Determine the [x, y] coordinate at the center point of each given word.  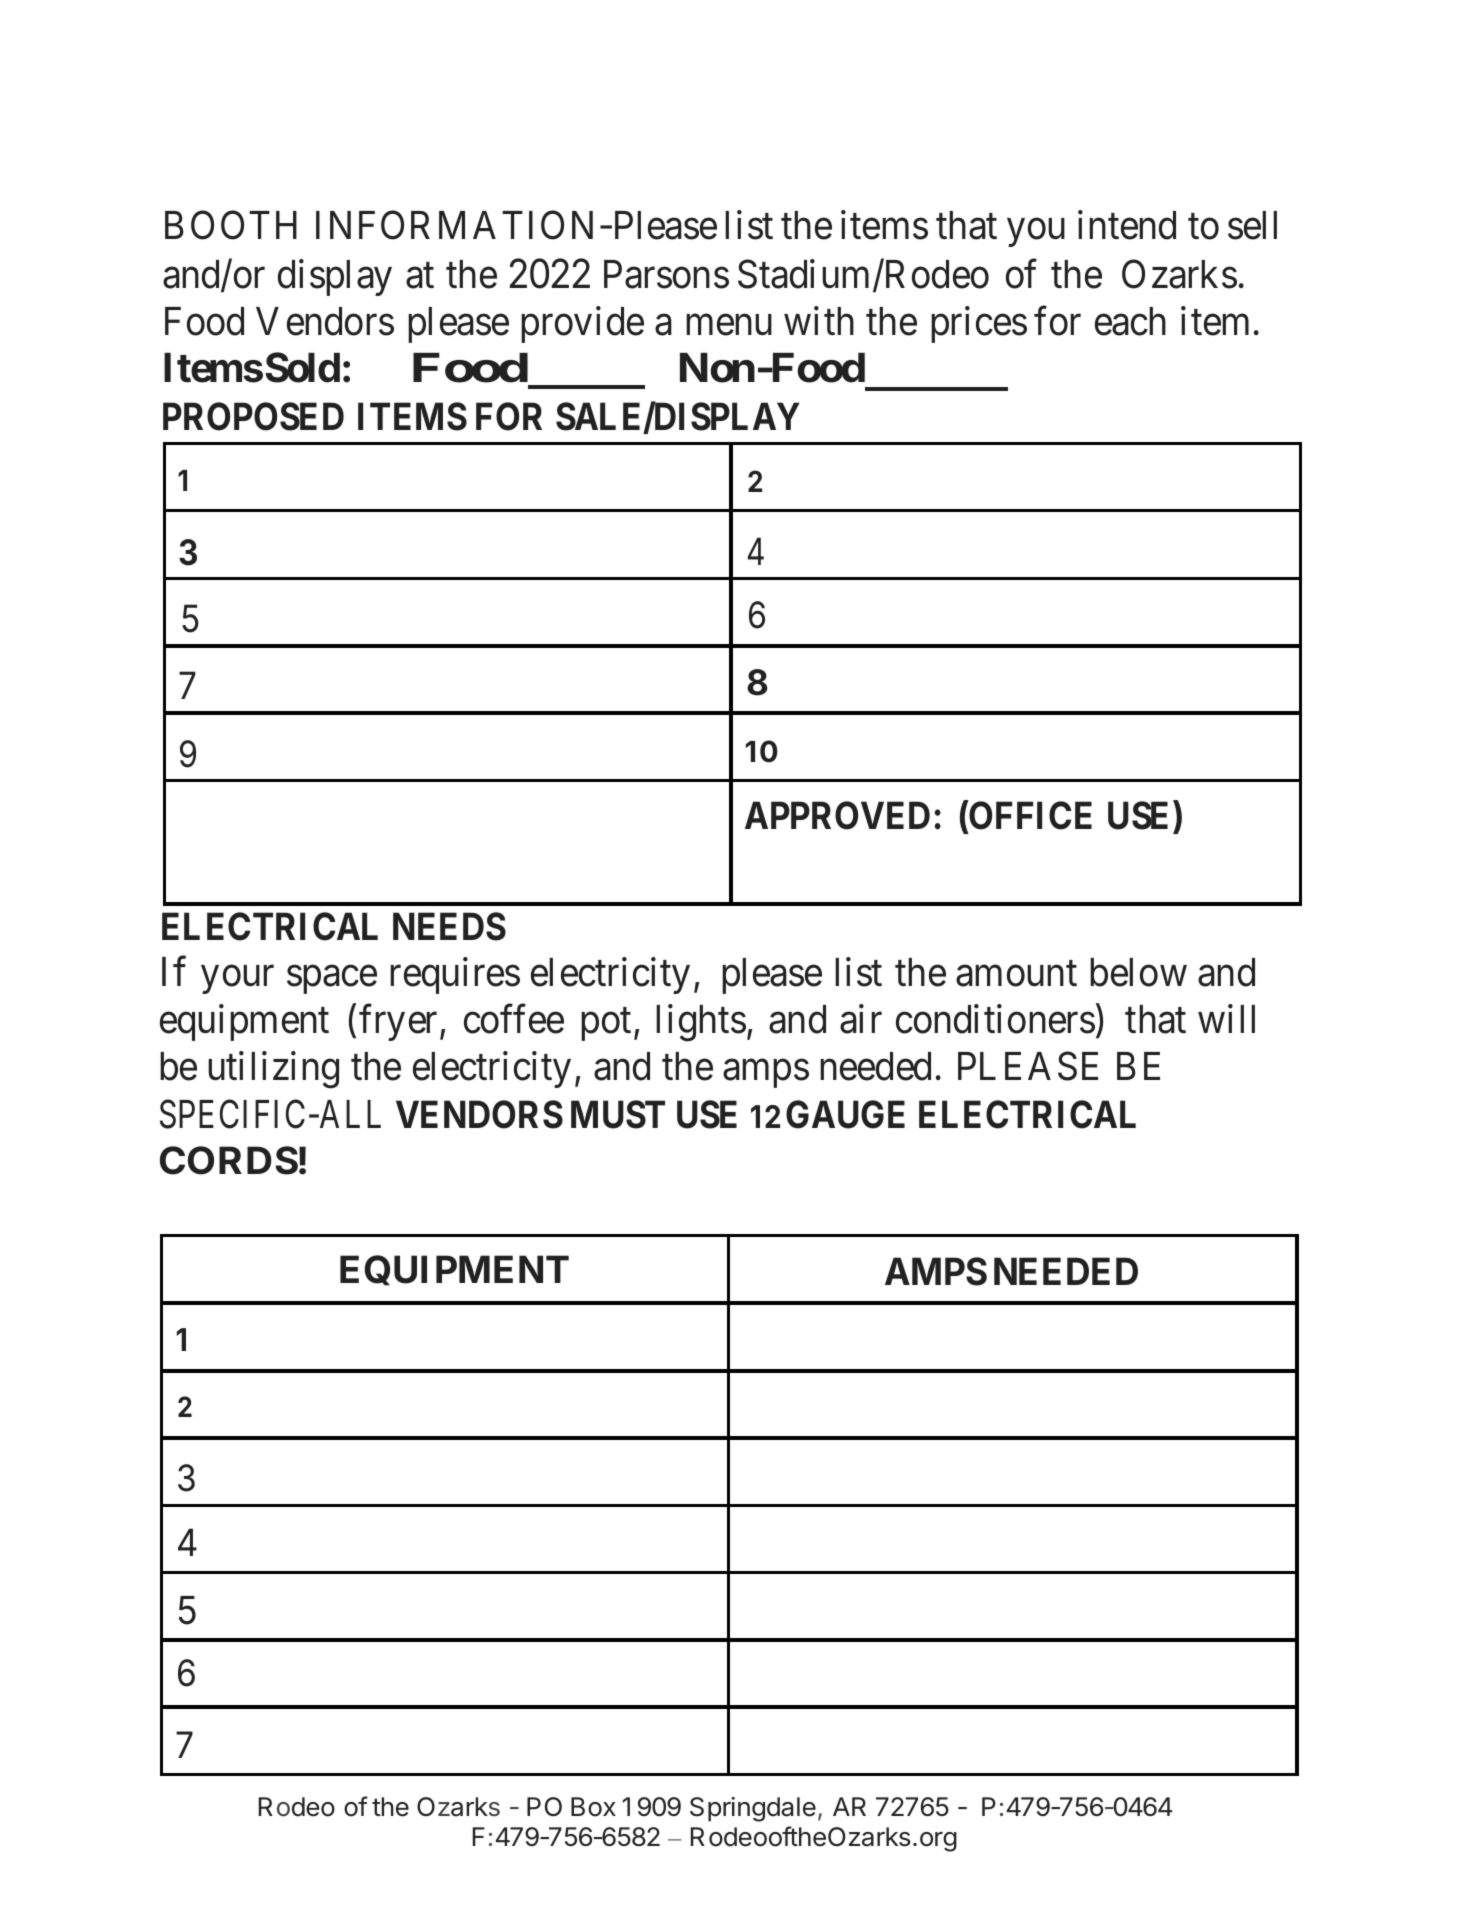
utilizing [273, 1070]
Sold [302, 367]
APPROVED [837, 816]
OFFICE [1029, 817]
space [332, 980]
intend [1127, 225]
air [861, 1019]
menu [729, 325]
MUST [618, 1114]
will [1226, 1019]
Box [593, 1807]
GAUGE [845, 1114]
